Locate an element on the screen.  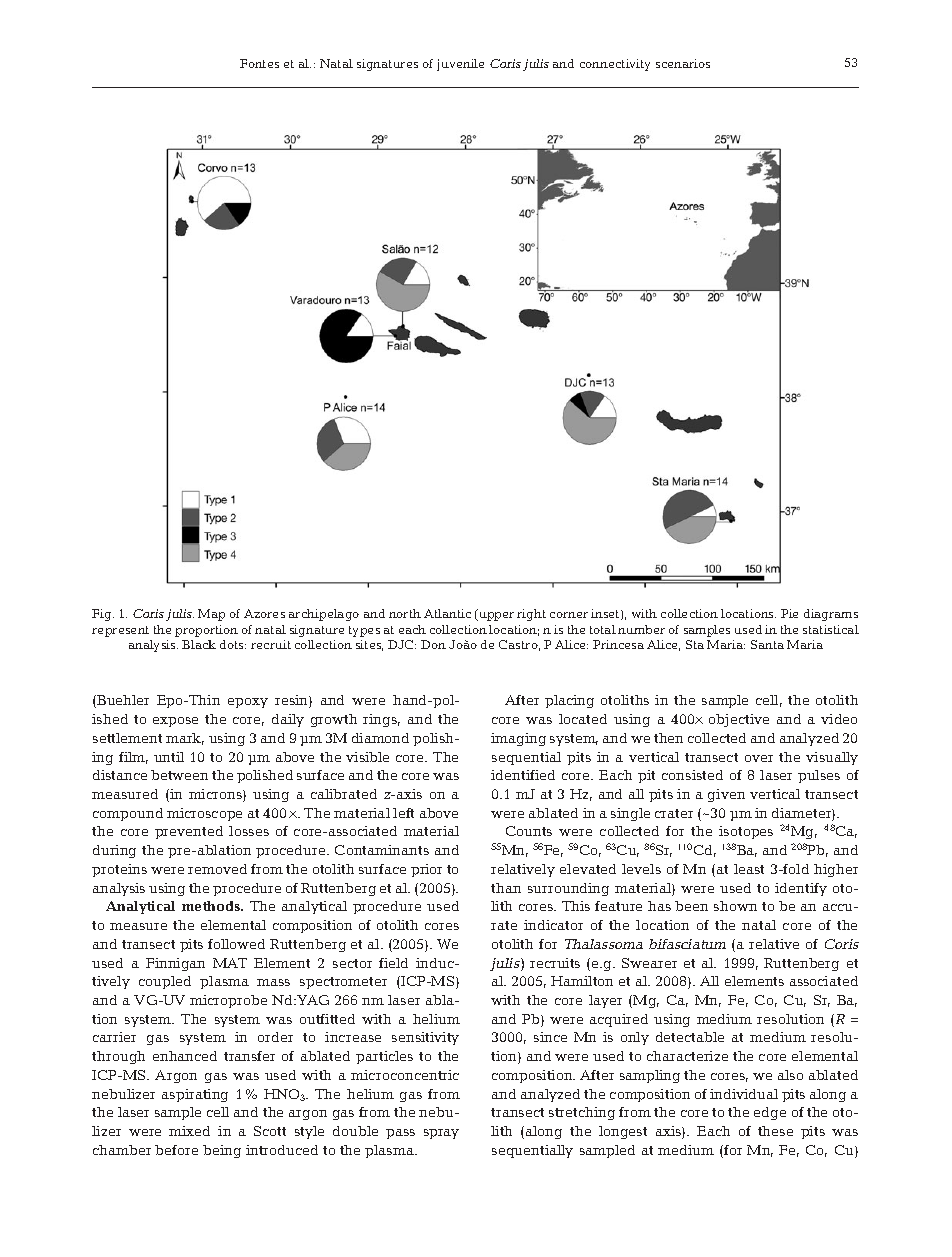
spray is located at coordinates (441, 1134).
